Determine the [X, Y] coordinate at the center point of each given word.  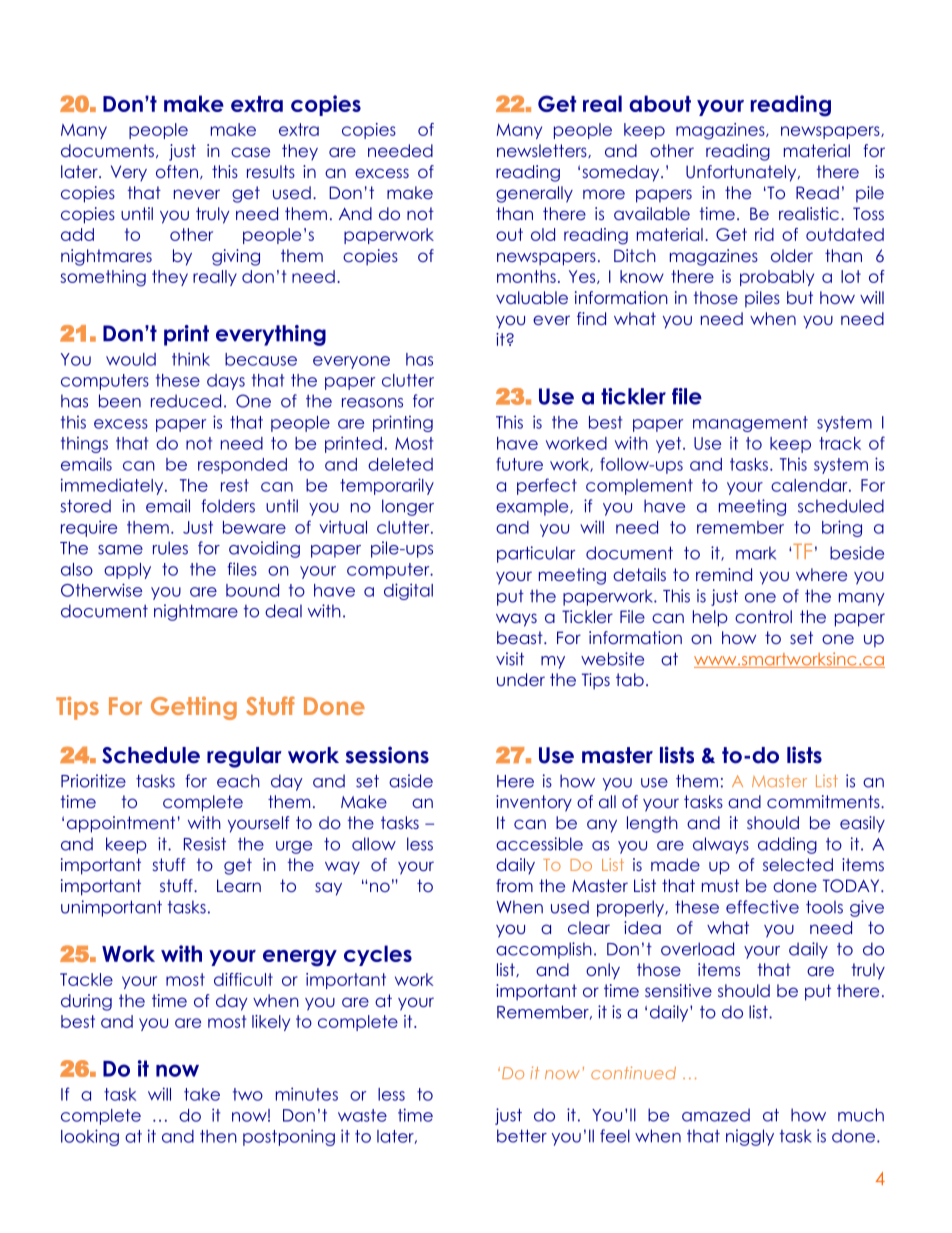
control [763, 616]
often [177, 171]
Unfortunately [742, 173]
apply [127, 571]
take [202, 1094]
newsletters [543, 151]
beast [521, 637]
